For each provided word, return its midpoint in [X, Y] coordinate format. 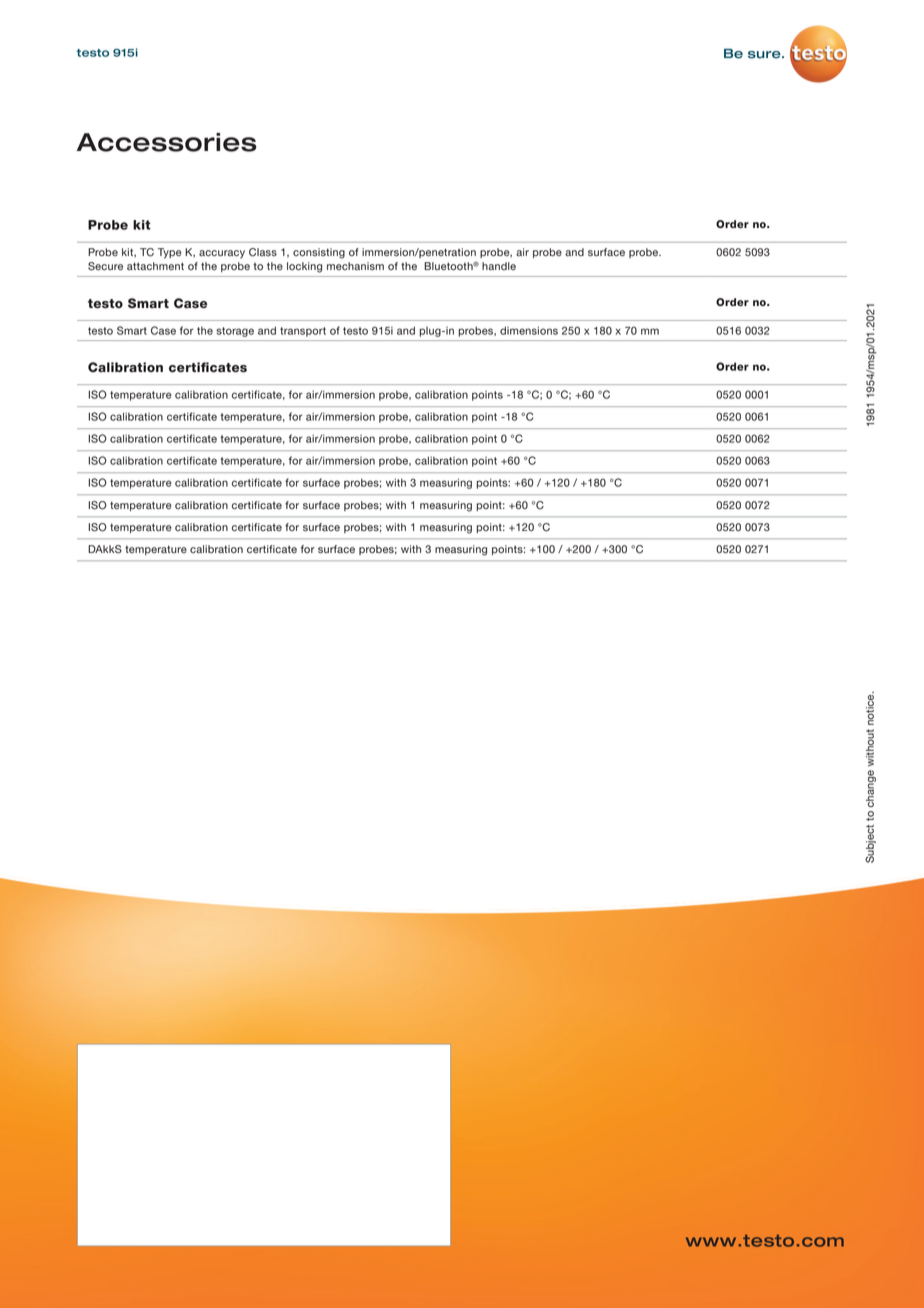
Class [263, 252]
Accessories [167, 142]
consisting [319, 253]
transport [303, 332]
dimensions [529, 330]
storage [235, 332]
